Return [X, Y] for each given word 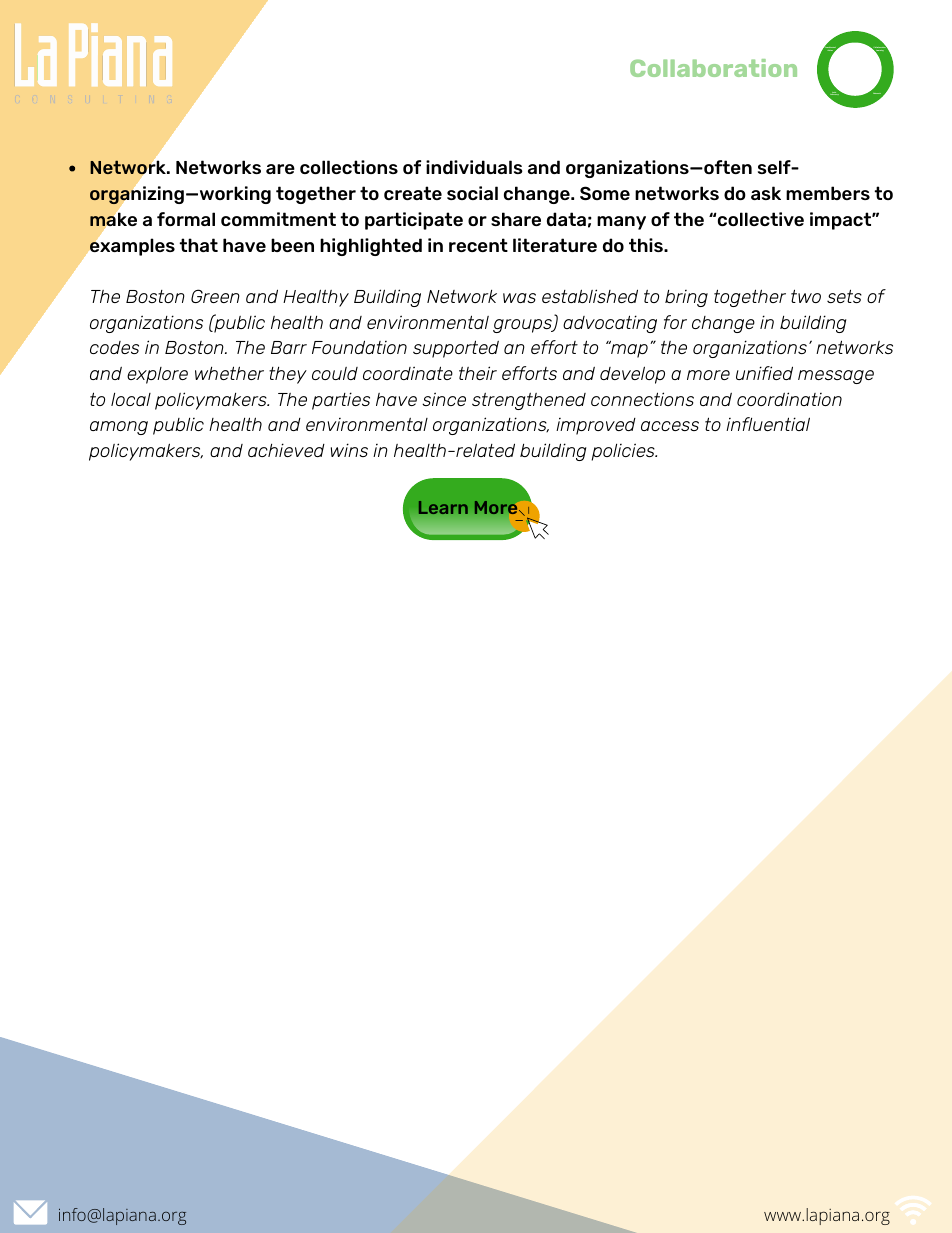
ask [766, 193]
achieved [286, 450]
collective [761, 219]
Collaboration [713, 68]
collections [349, 167]
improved [596, 426]
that [198, 245]
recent [478, 245]
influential [768, 424]
